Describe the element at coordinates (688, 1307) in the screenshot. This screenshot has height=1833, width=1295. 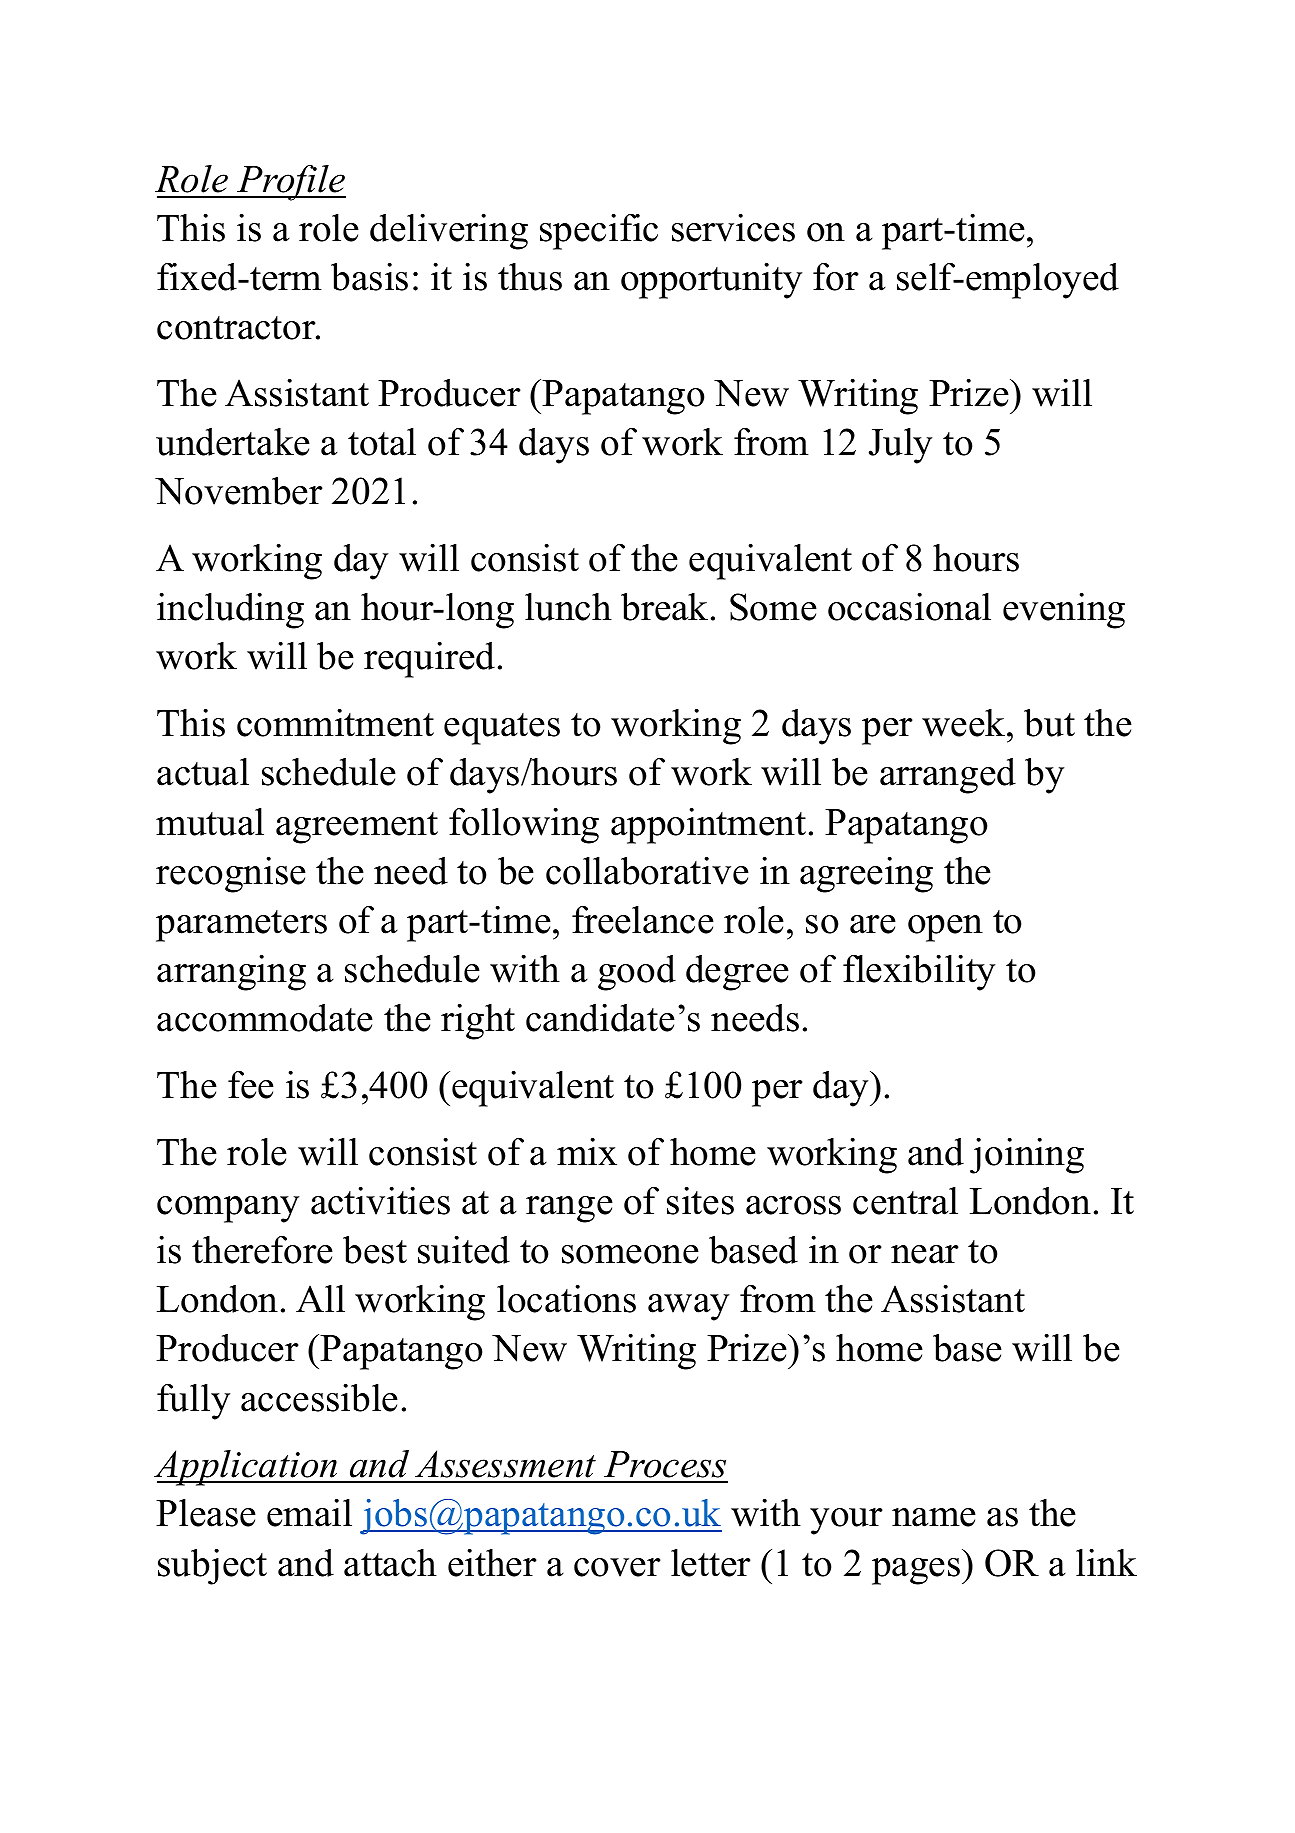
I see `away` at that location.
